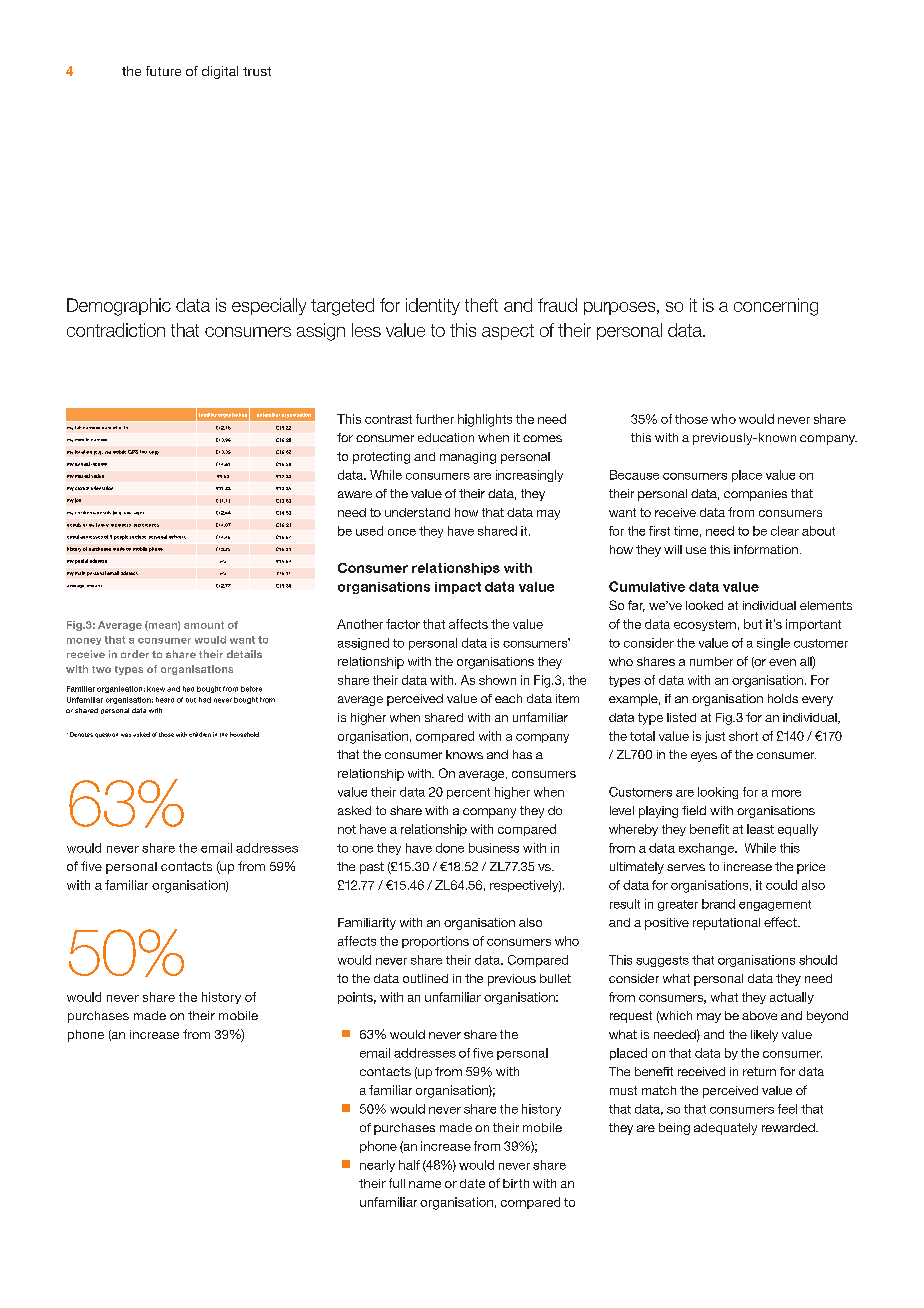 The image size is (924, 1308). Describe the element at coordinates (743, 736) in the screenshot. I see `short` at that location.
